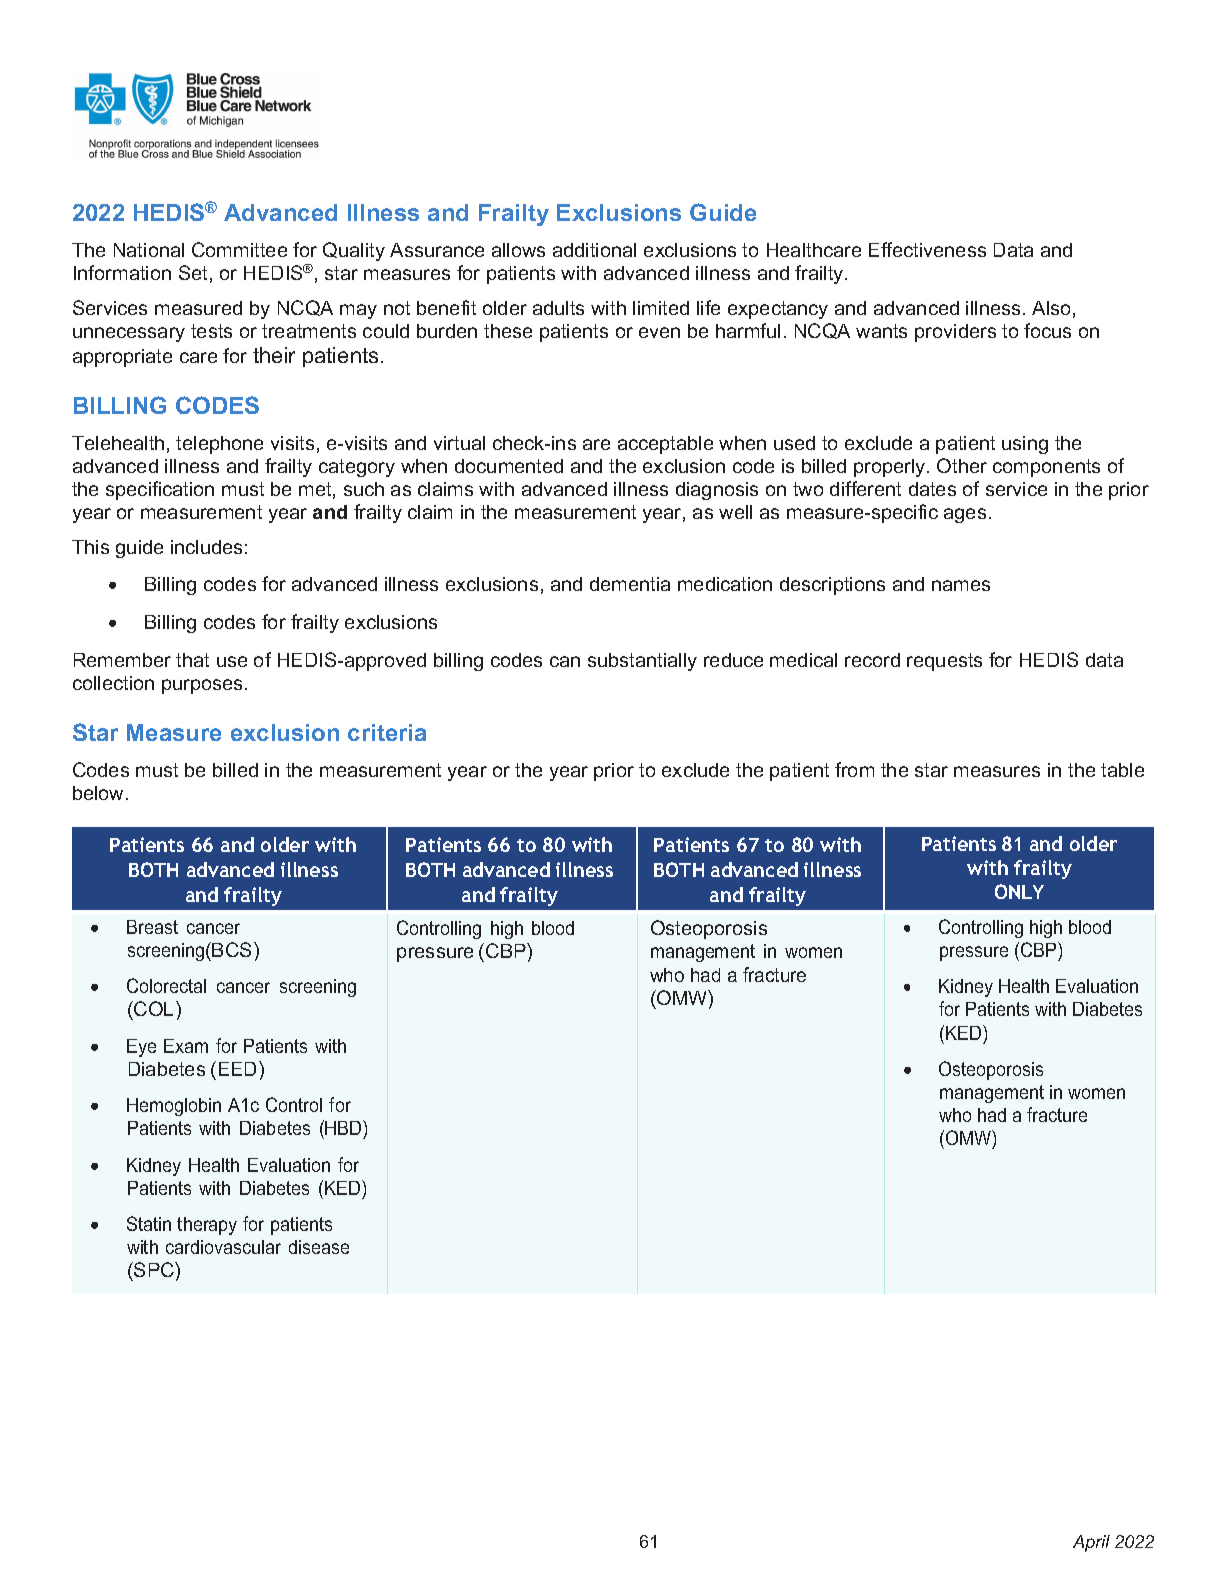 This screenshot has height=1588, width=1227. What do you see at coordinates (193, 272) in the screenshot?
I see `Set` at bounding box center [193, 272].
